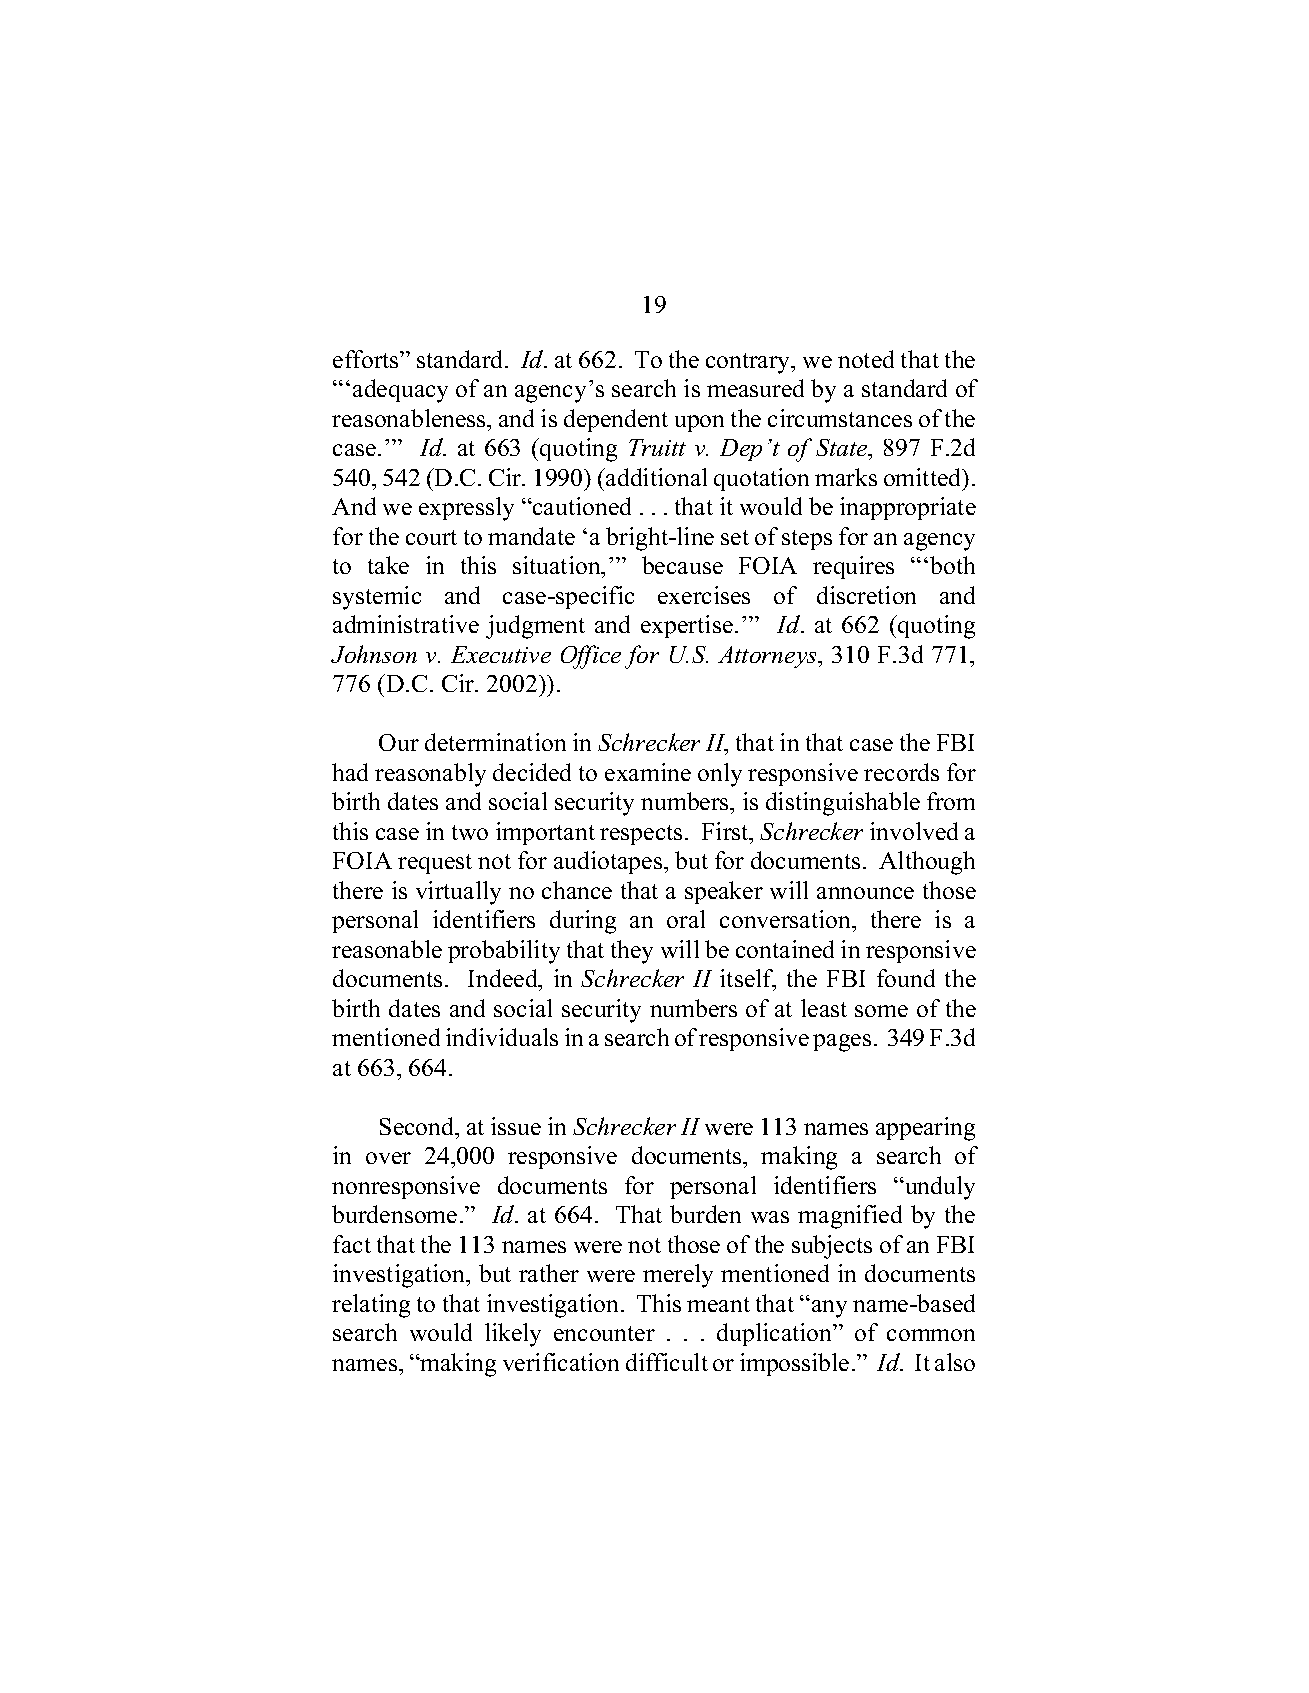 Image resolution: width=1309 pixels, height=1693 pixels. What do you see at coordinates (435, 864) in the screenshot?
I see `request` at bounding box center [435, 864].
